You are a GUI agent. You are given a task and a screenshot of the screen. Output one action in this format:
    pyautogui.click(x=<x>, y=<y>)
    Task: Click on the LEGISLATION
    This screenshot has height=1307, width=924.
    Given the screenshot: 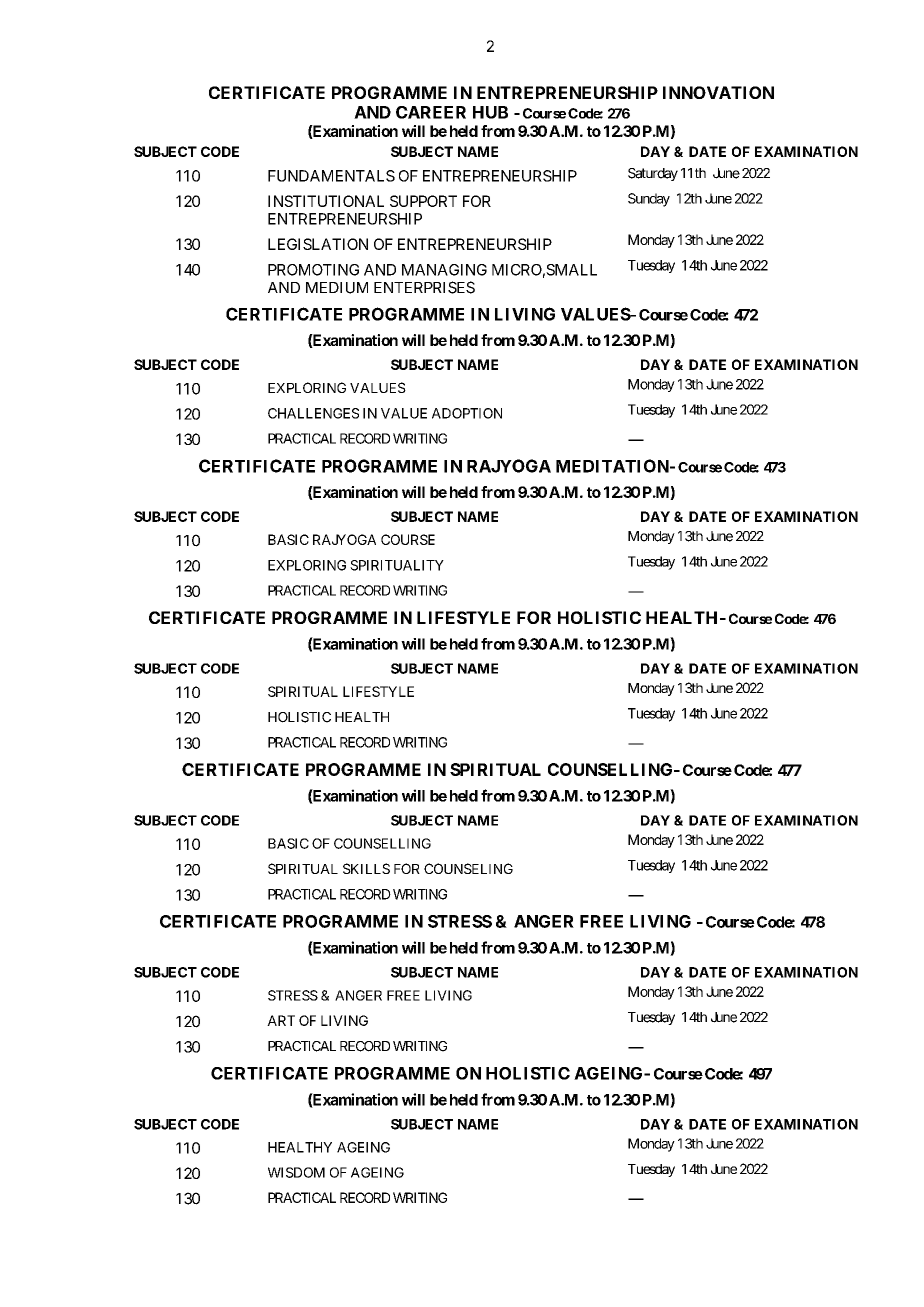 What is the action you would take?
    pyautogui.click(x=318, y=244)
